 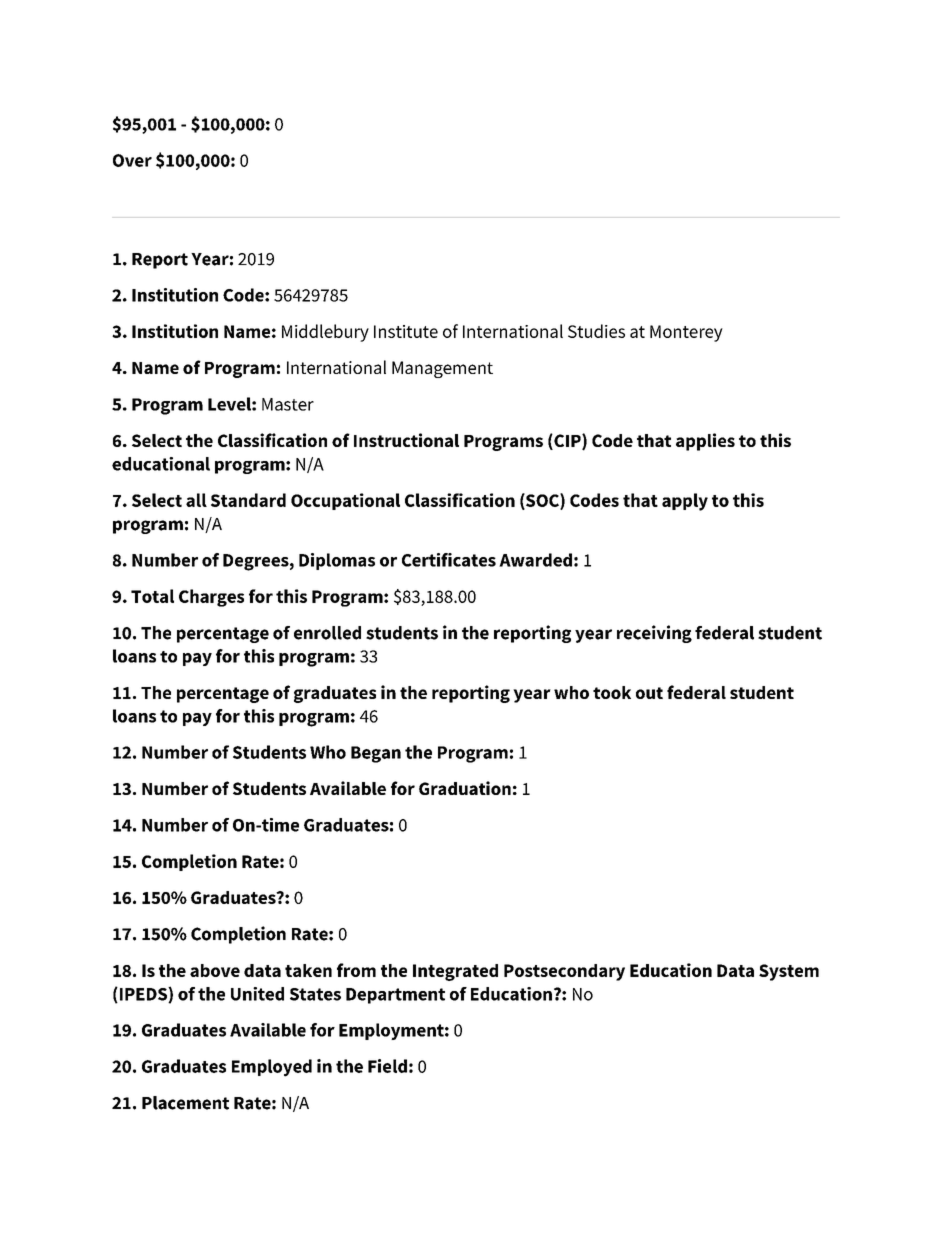 What do you see at coordinates (465, 788) in the screenshot?
I see `Graduation` at bounding box center [465, 788].
